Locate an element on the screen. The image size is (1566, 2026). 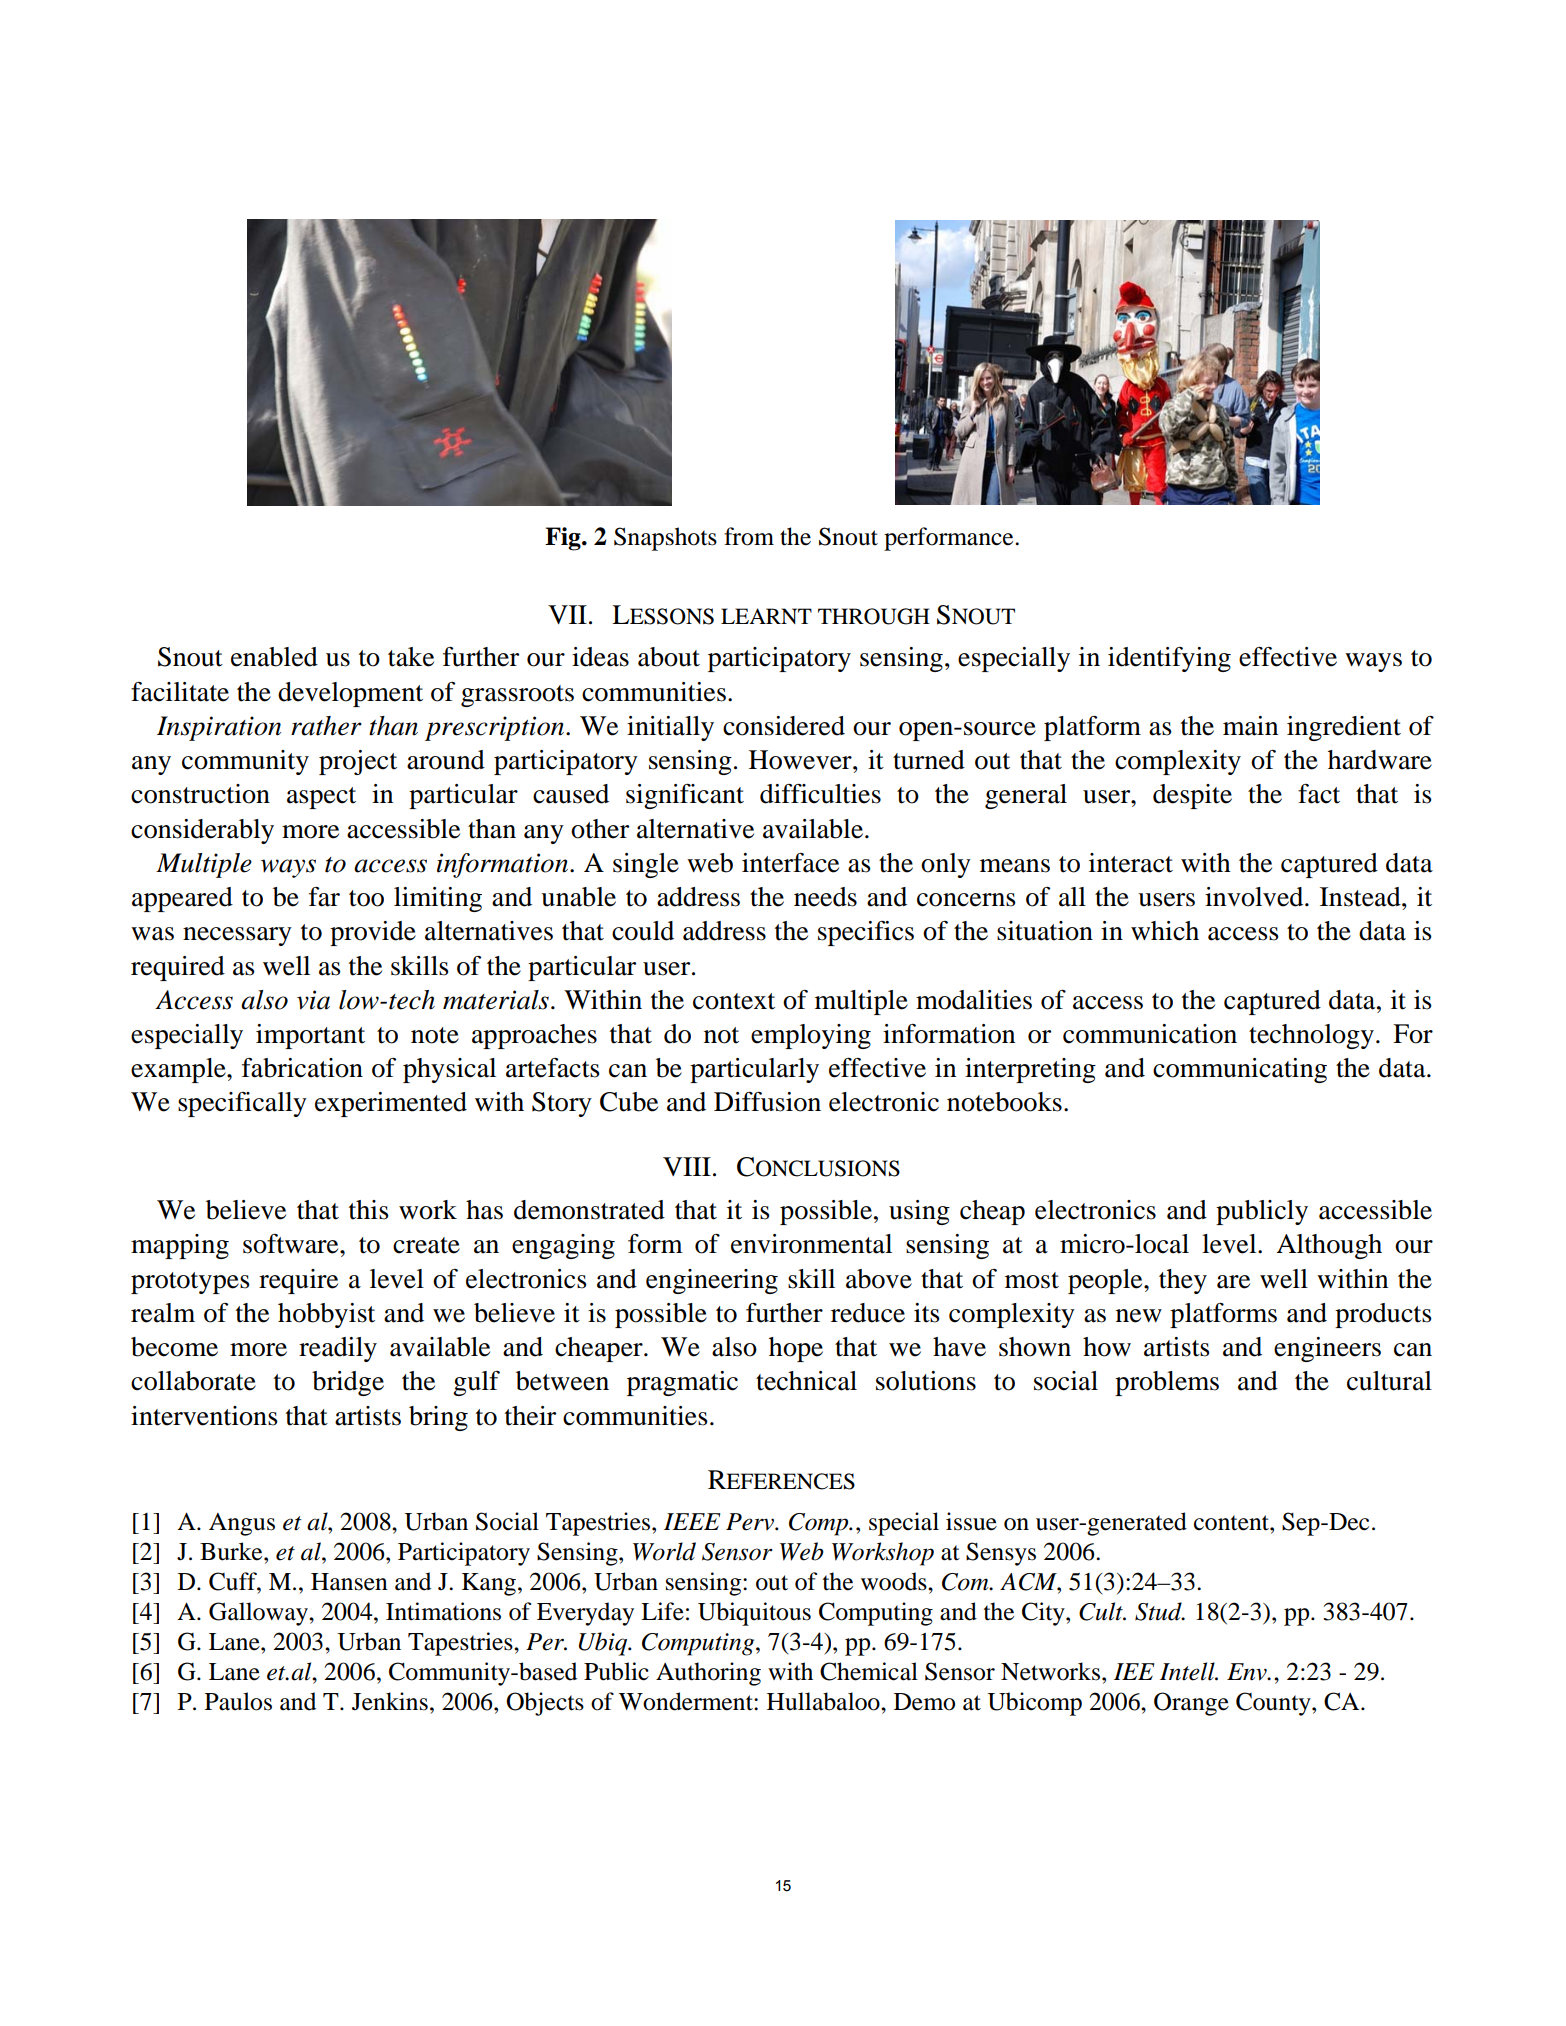
County is located at coordinates (1274, 1704).
